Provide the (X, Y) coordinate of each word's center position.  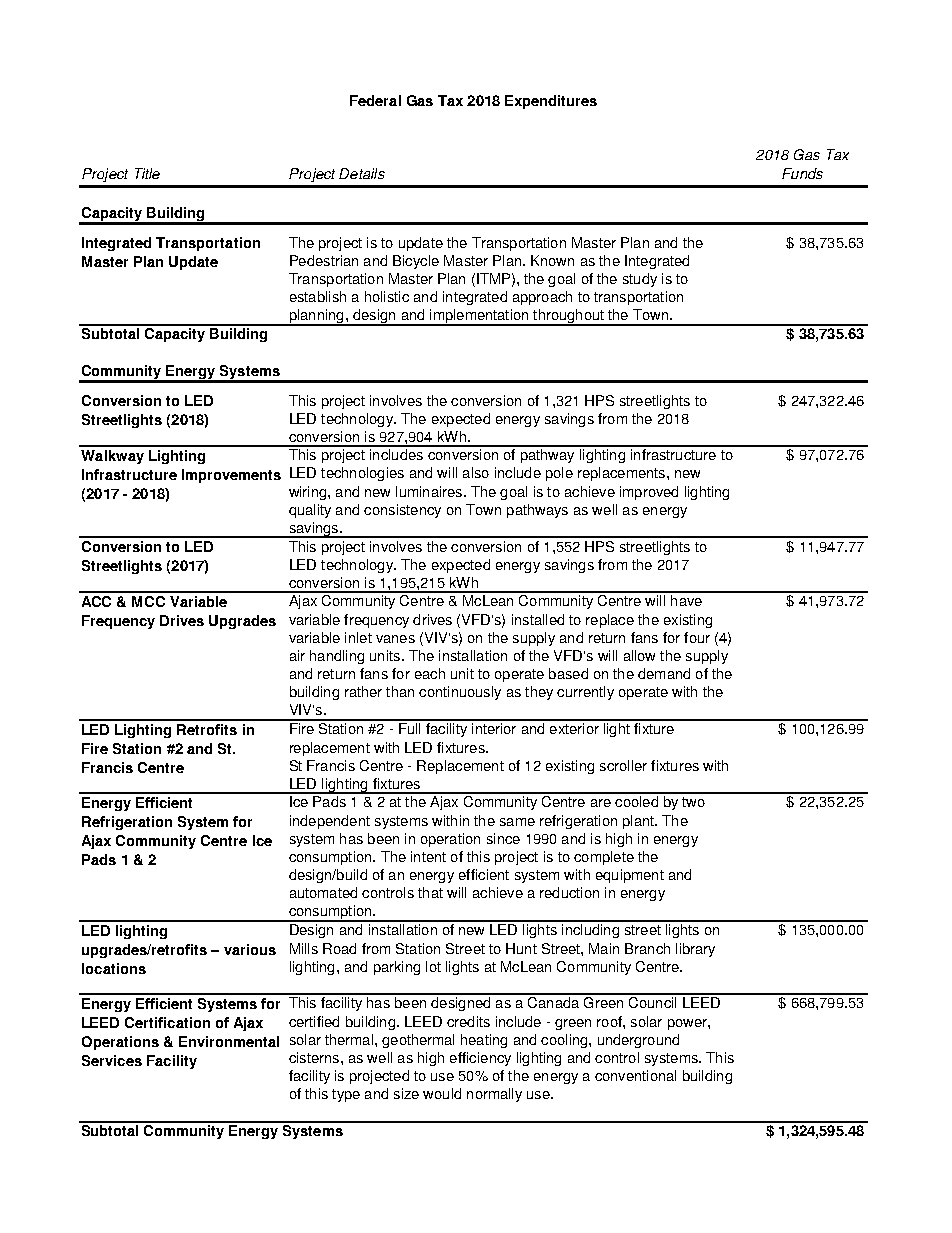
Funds (802, 173)
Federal (375, 100)
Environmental (229, 1041)
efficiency (480, 1059)
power (688, 1024)
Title (147, 173)
